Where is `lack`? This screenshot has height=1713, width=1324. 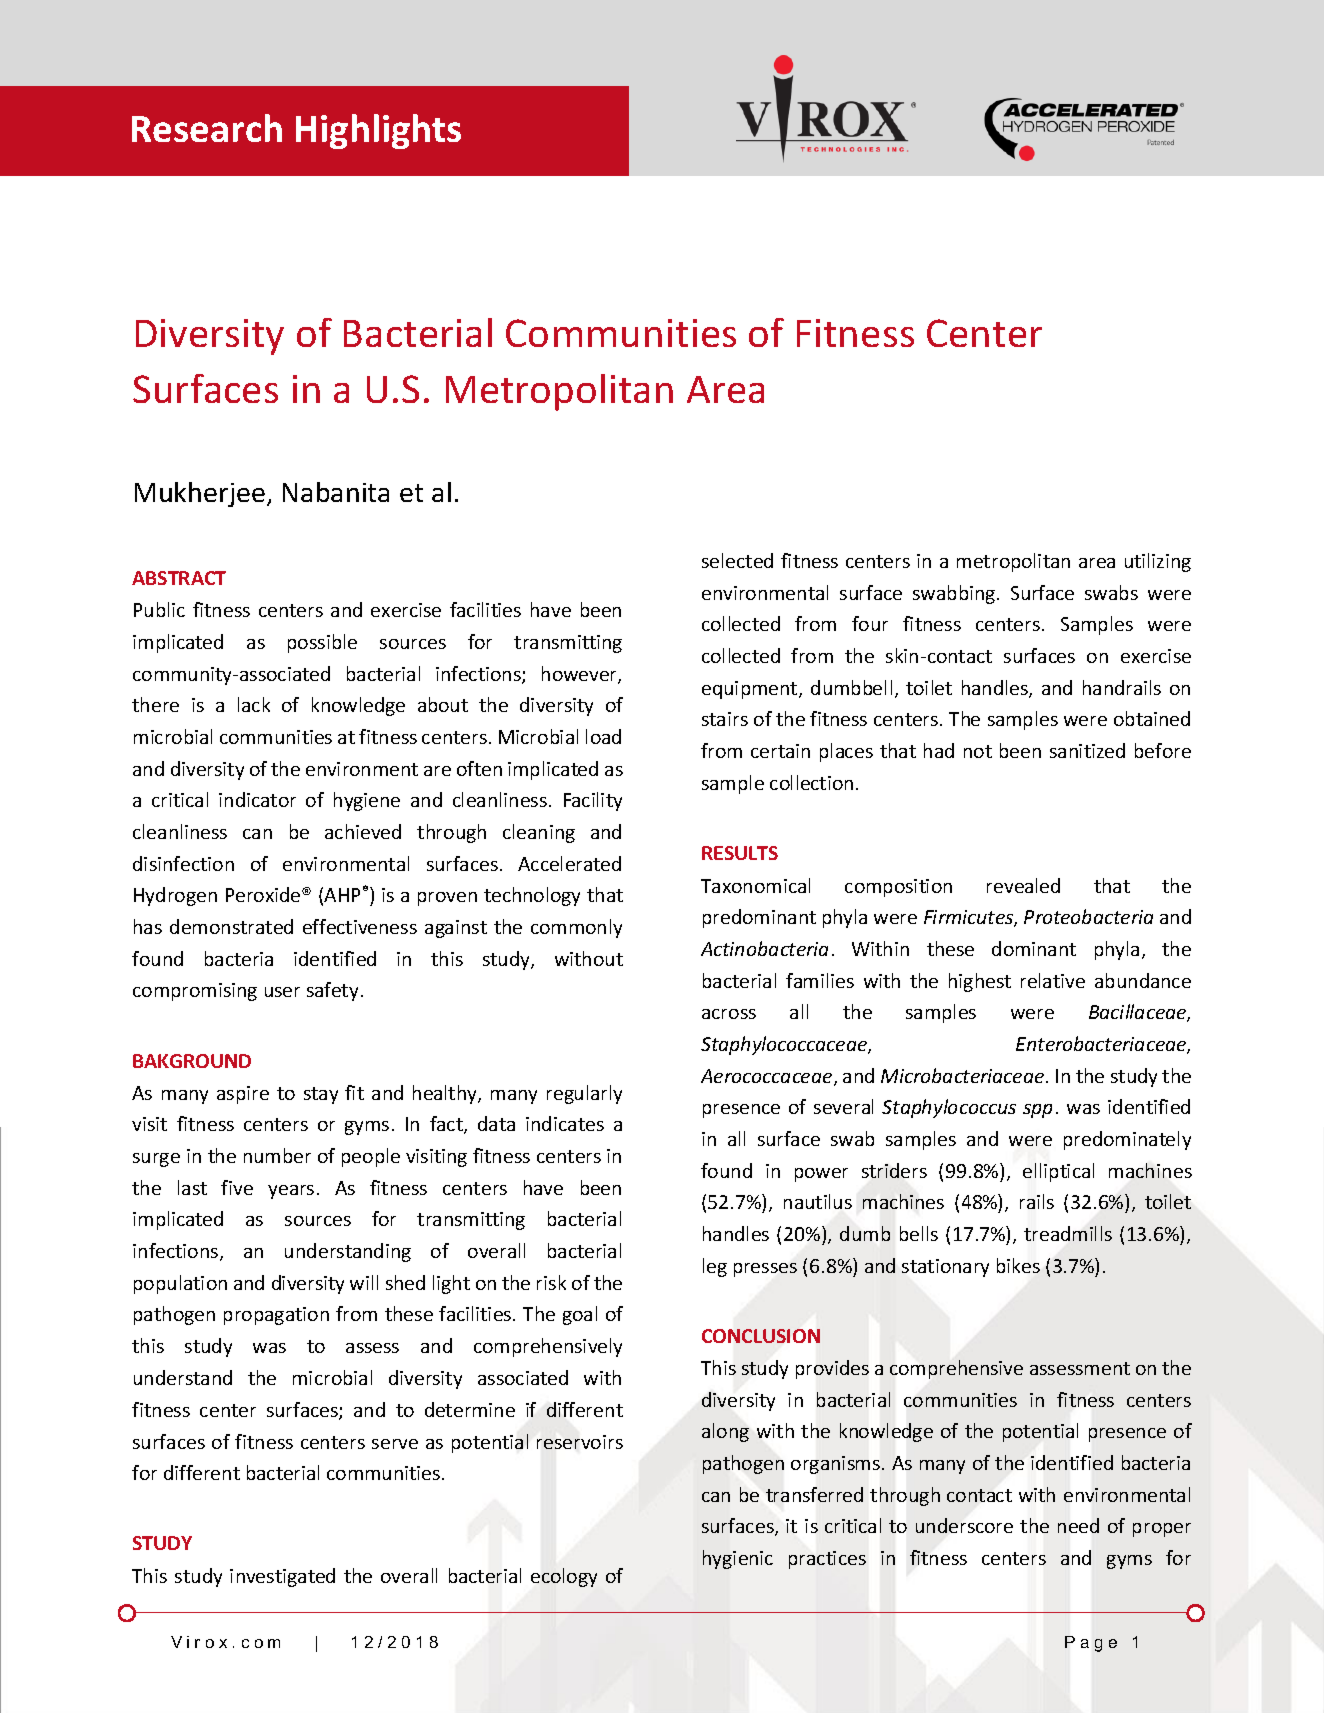
lack is located at coordinates (254, 704).
